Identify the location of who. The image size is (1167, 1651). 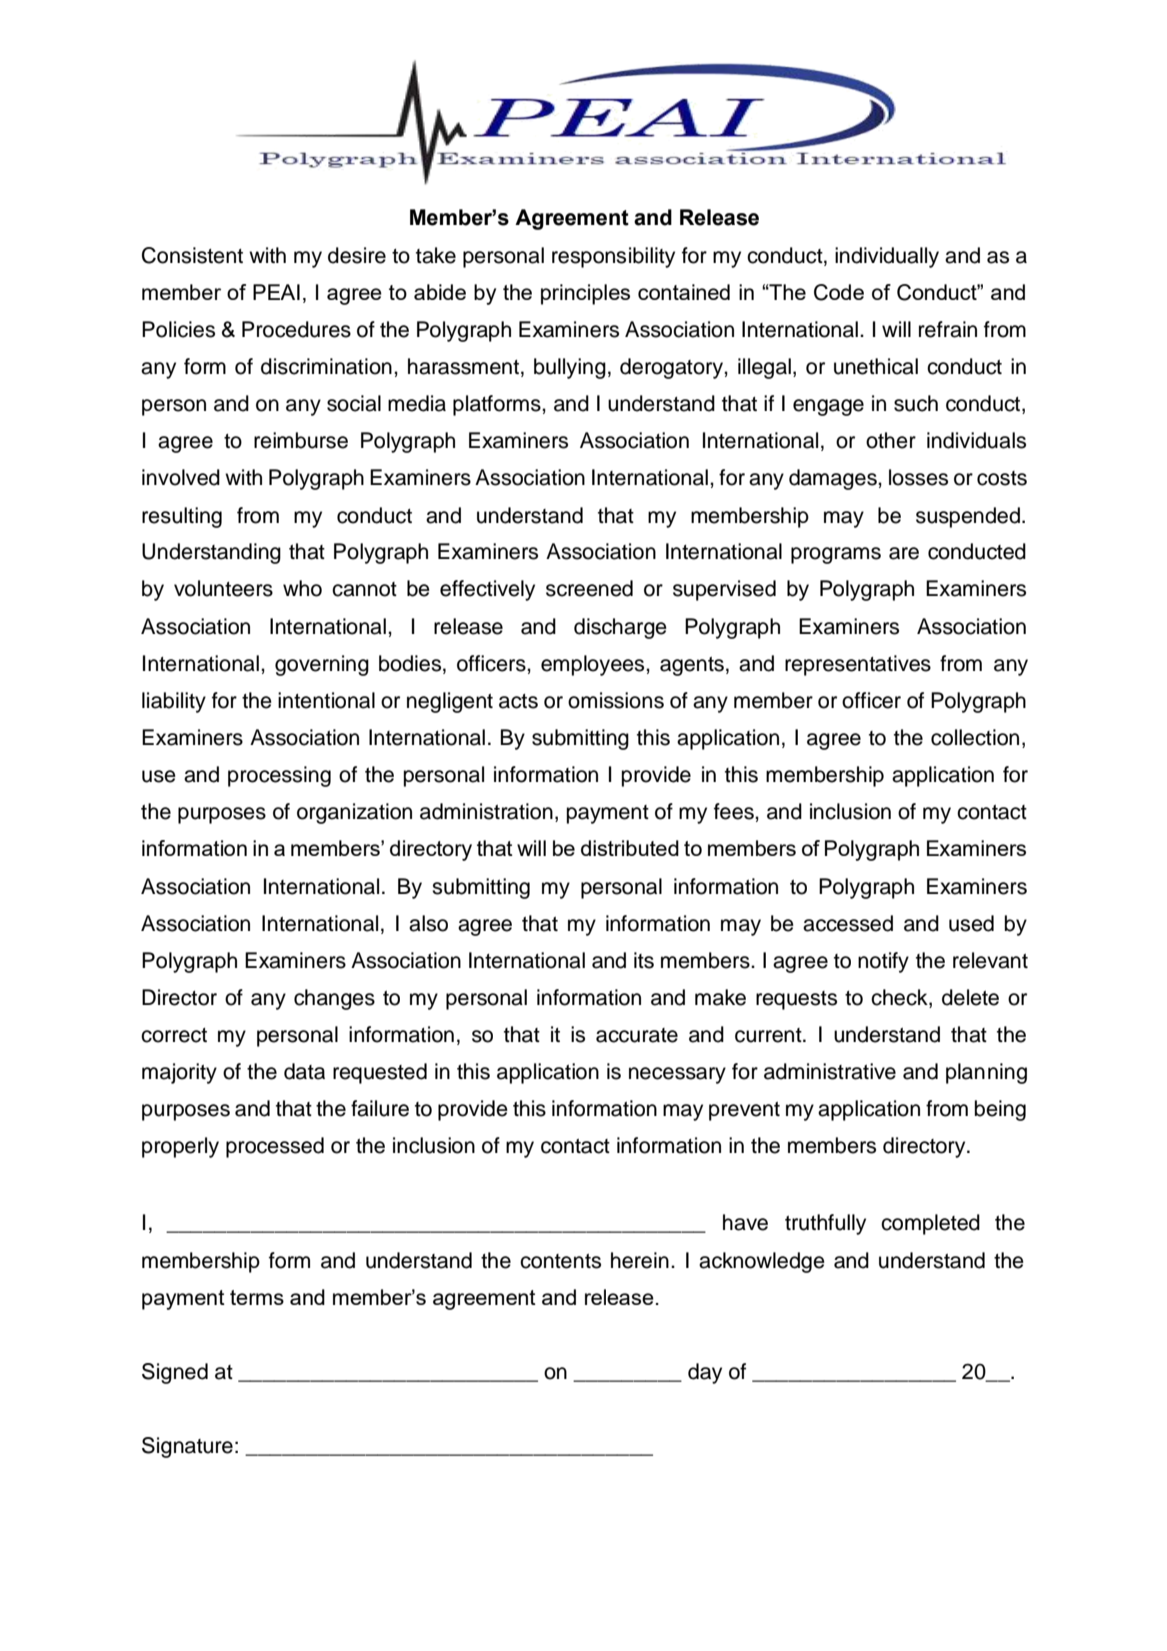
(302, 588).
